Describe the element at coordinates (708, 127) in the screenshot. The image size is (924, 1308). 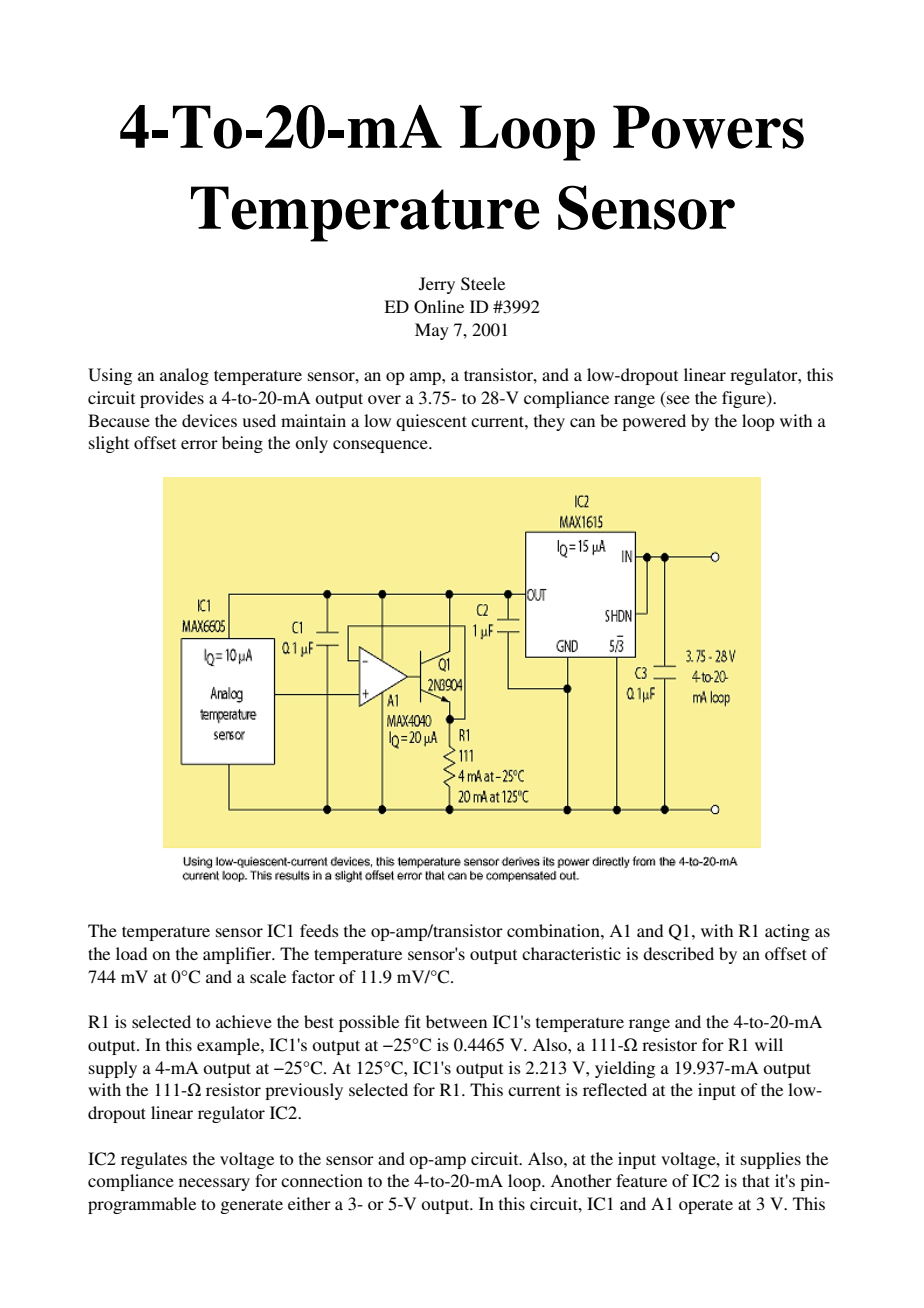
I see `Powers` at that location.
